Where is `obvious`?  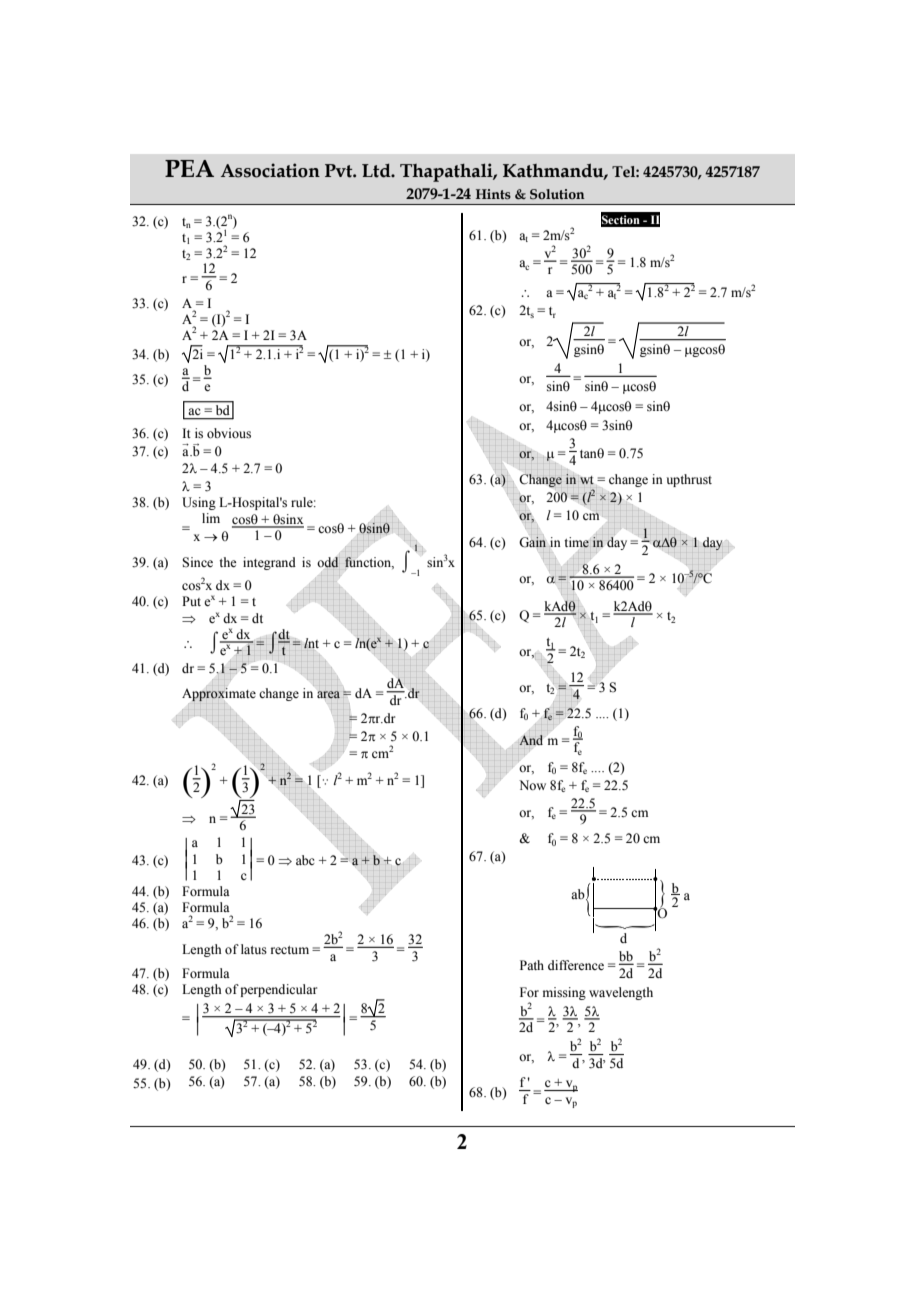 obvious is located at coordinates (229, 433).
